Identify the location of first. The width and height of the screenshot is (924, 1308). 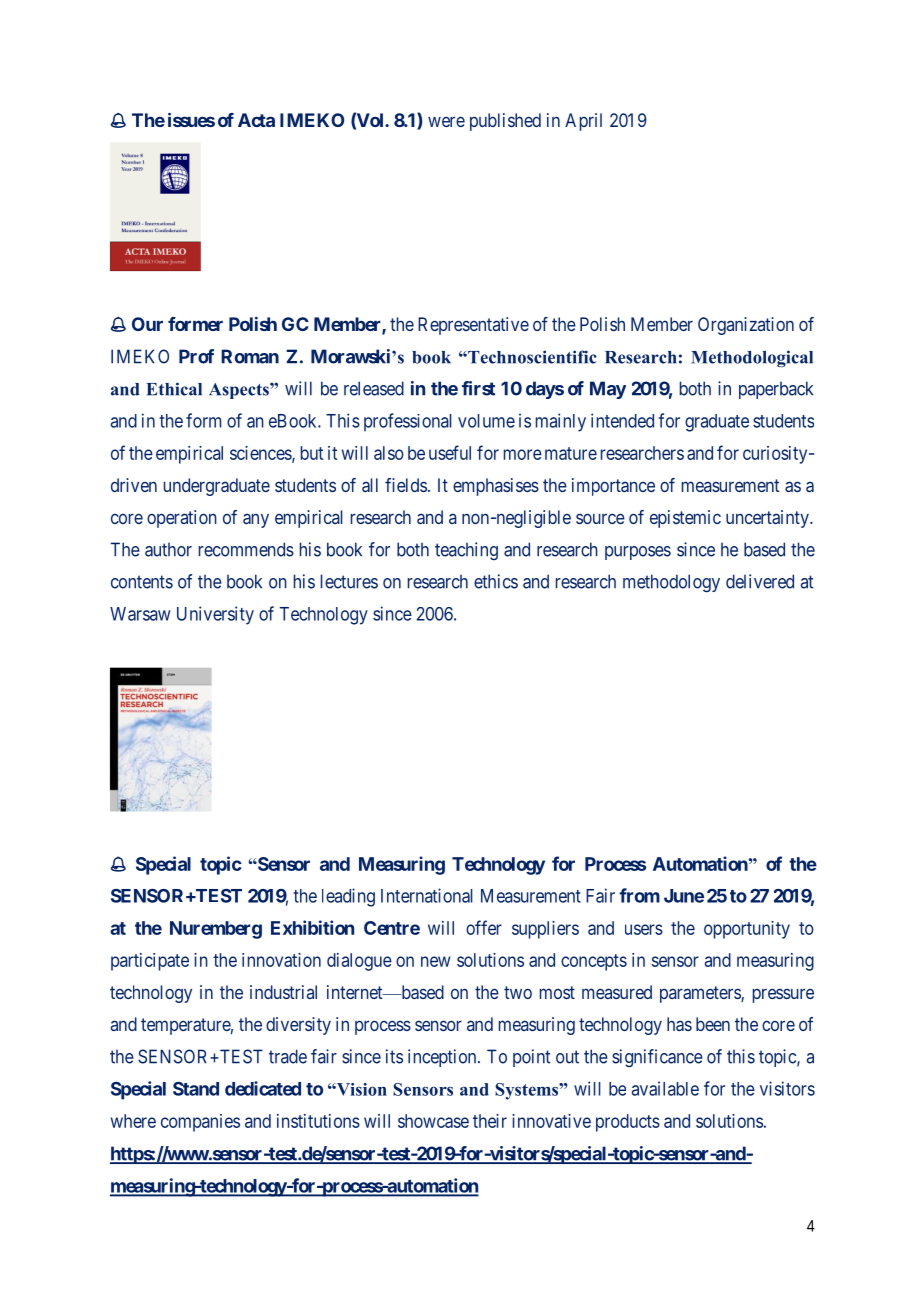
(478, 388).
